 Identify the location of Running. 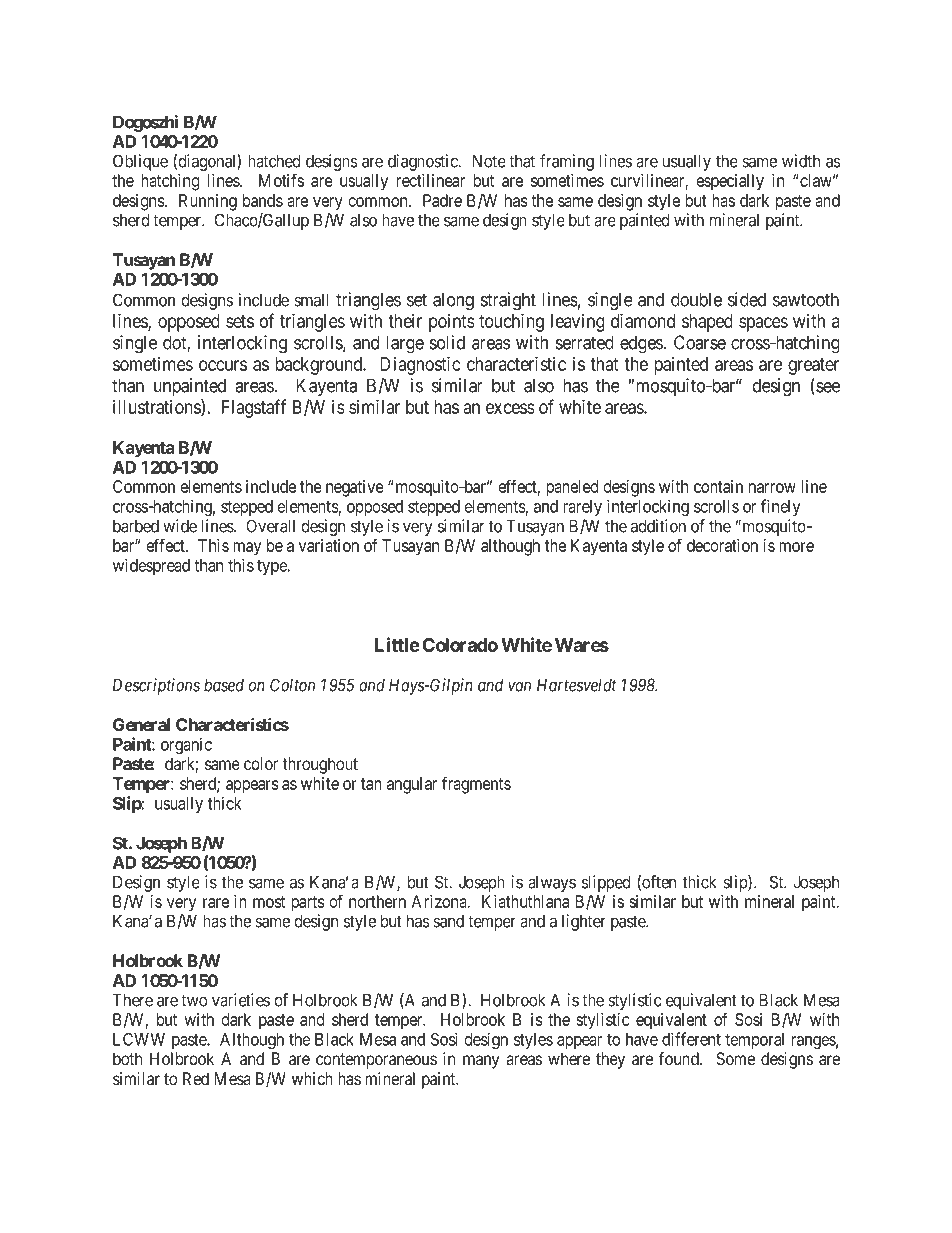
(208, 202).
